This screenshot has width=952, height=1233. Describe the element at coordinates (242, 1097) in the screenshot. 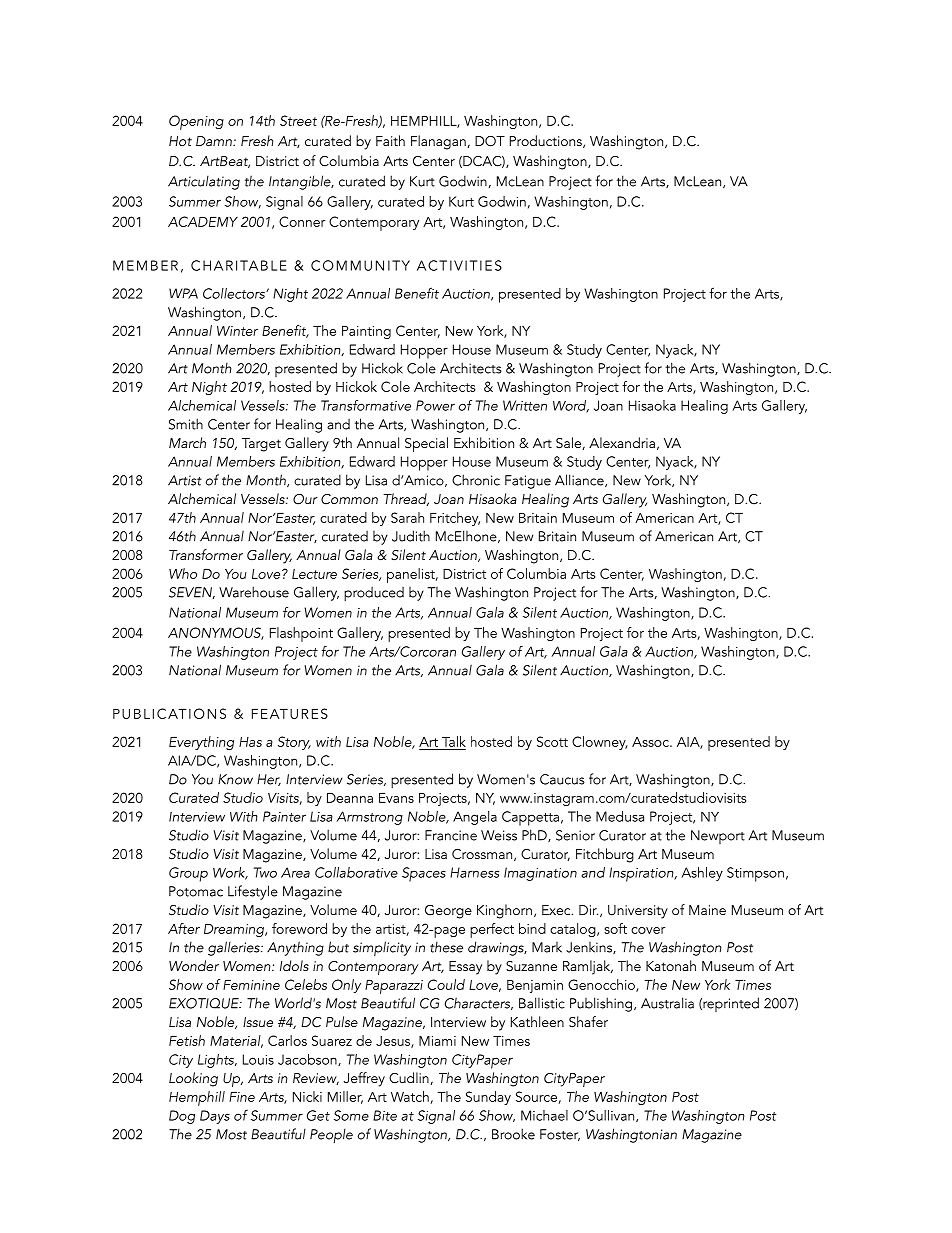

I see `Fine` at that location.
